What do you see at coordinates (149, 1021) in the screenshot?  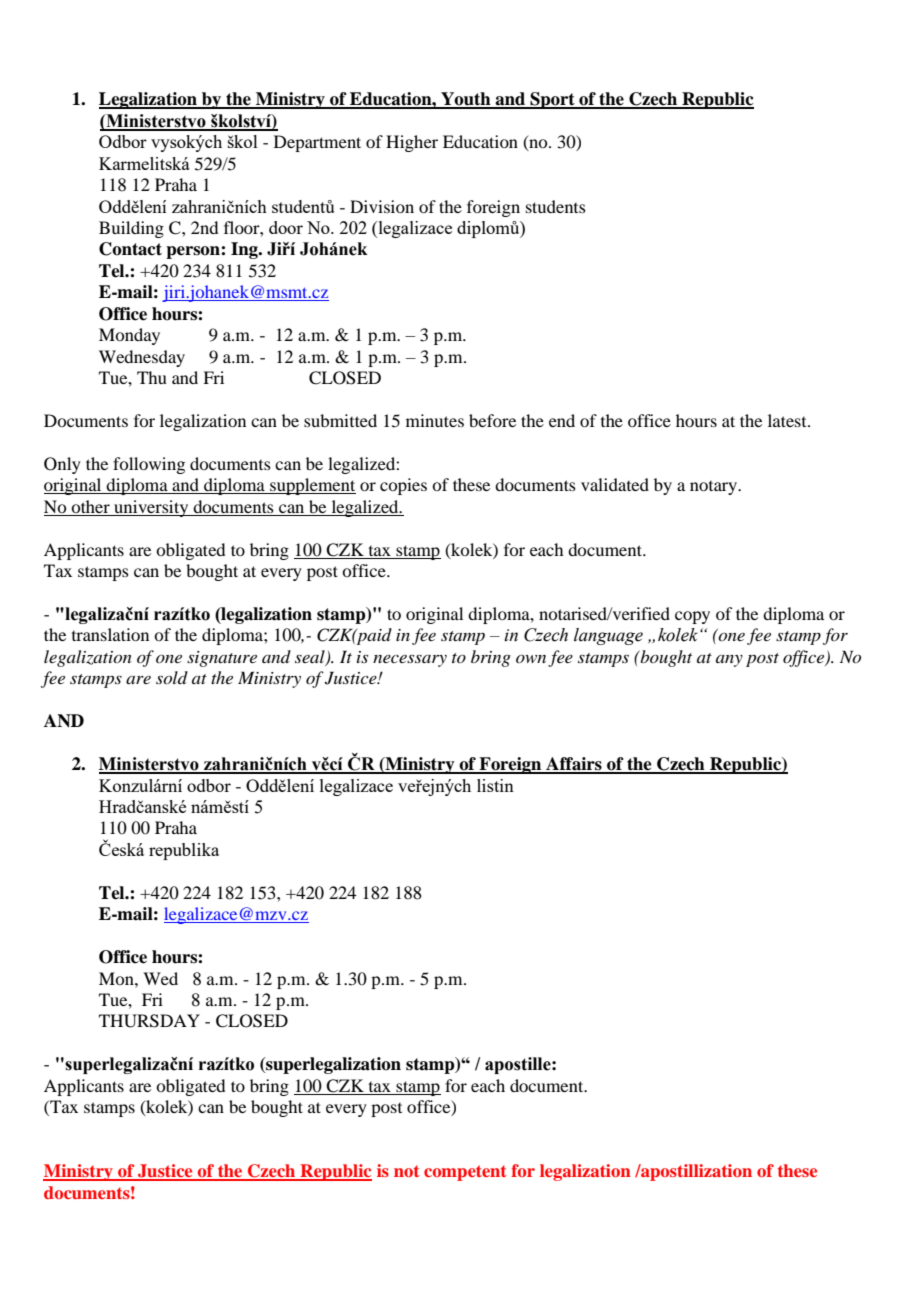 I see `THURSDAY` at bounding box center [149, 1021].
